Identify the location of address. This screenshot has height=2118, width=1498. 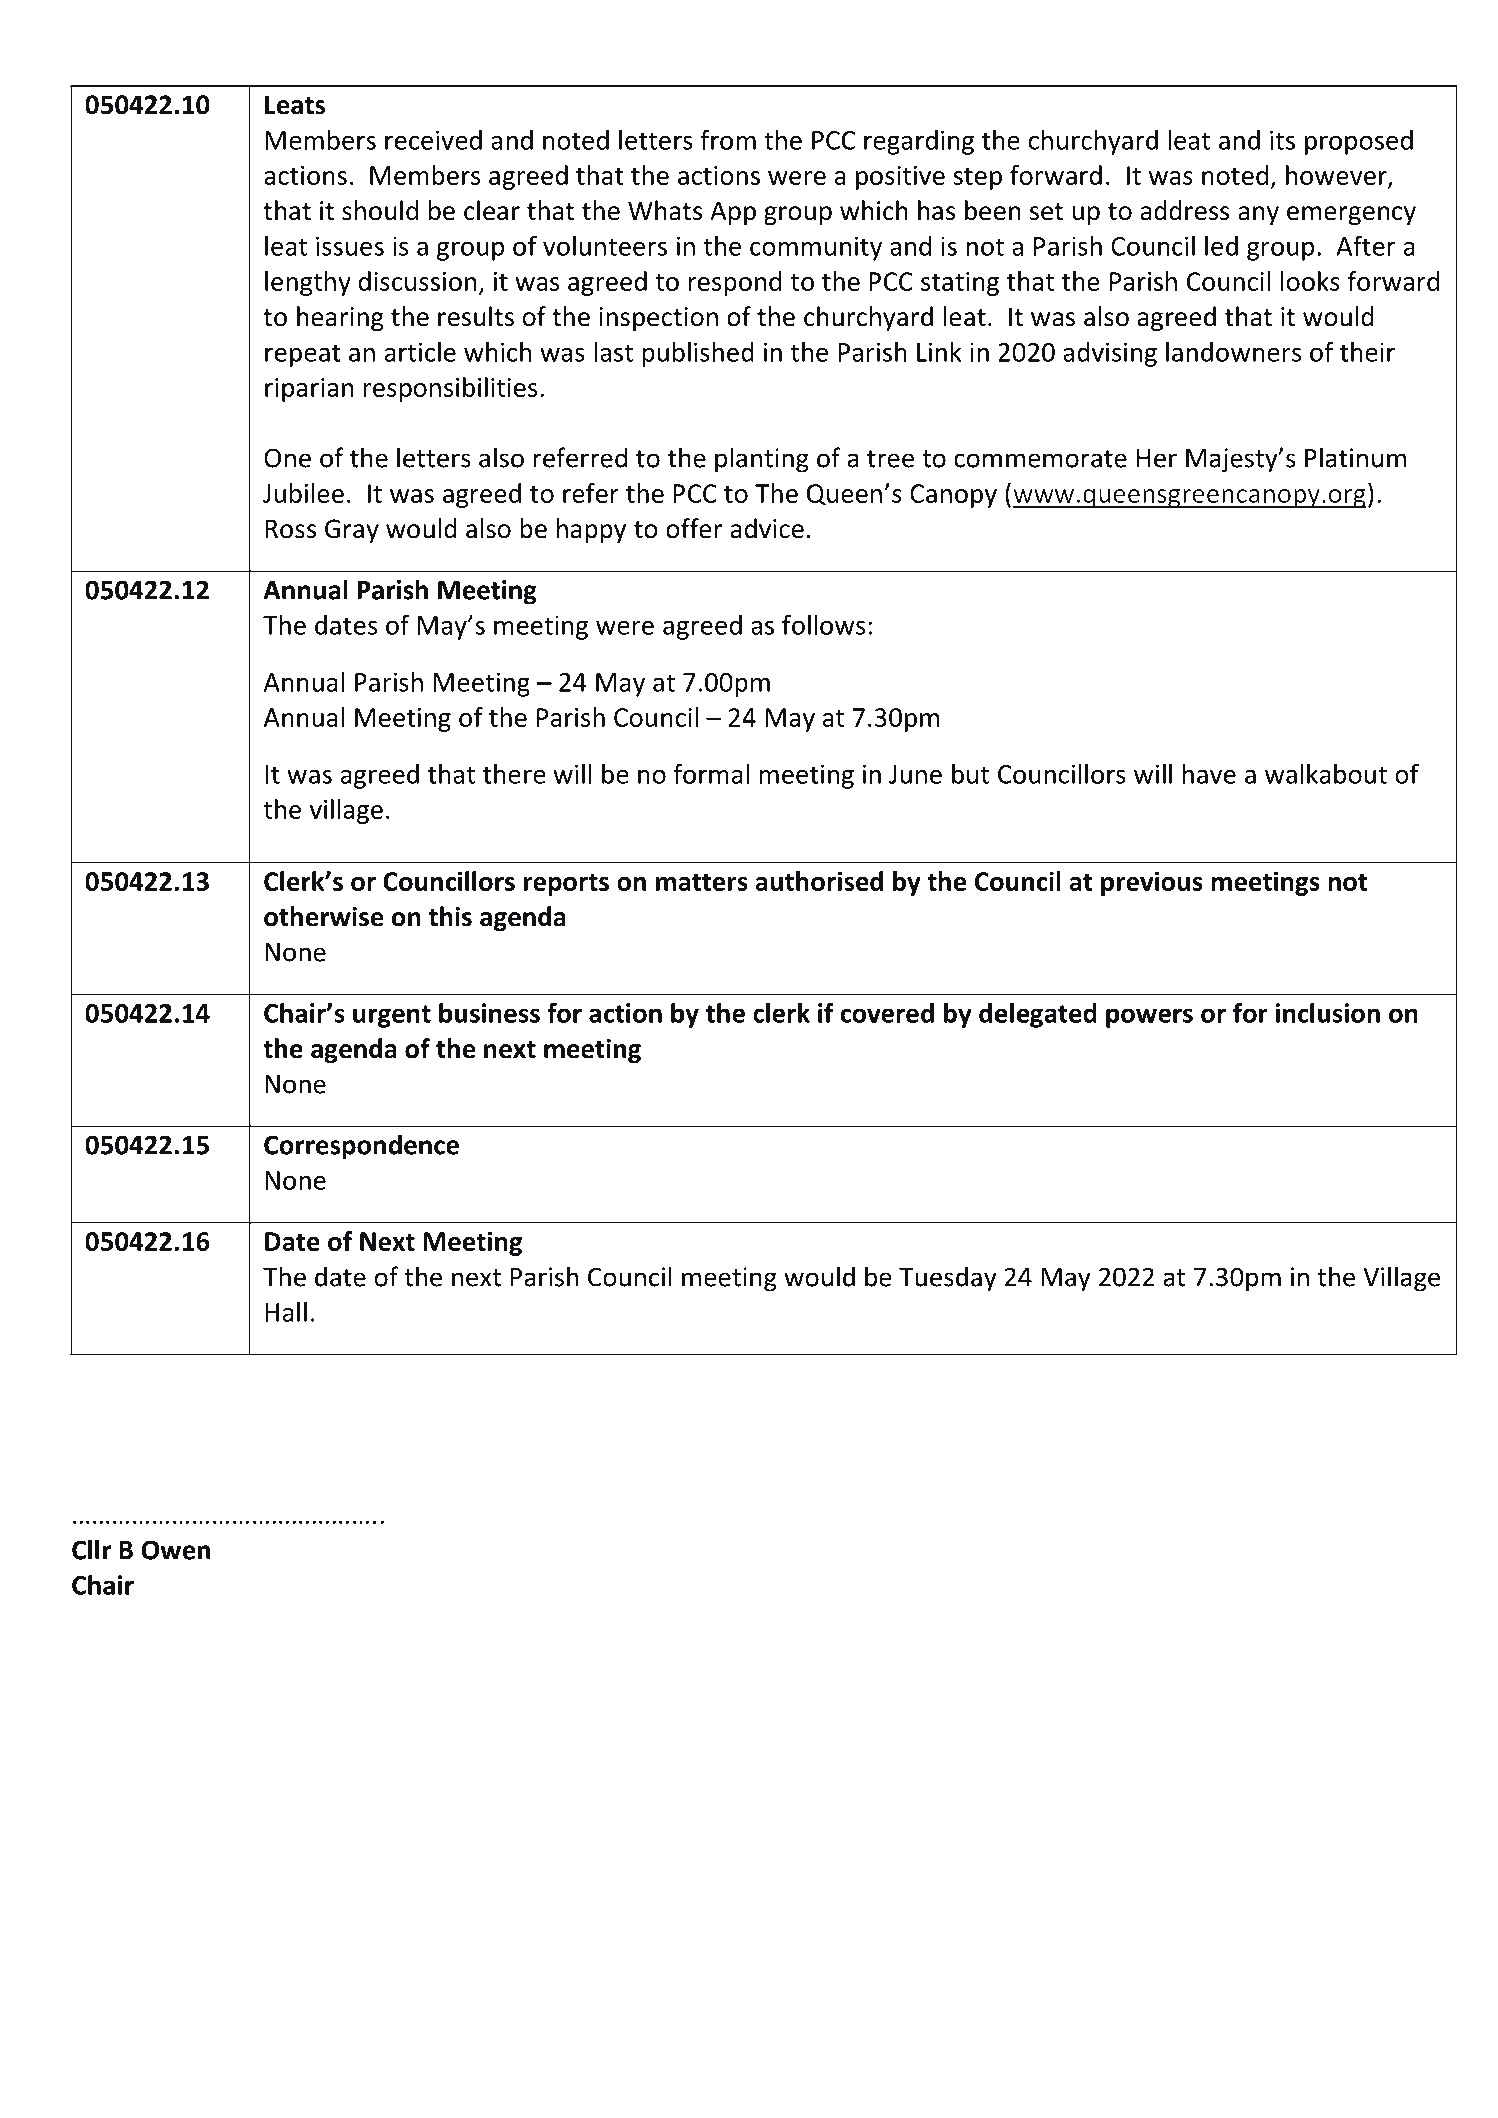
(1185, 210).
